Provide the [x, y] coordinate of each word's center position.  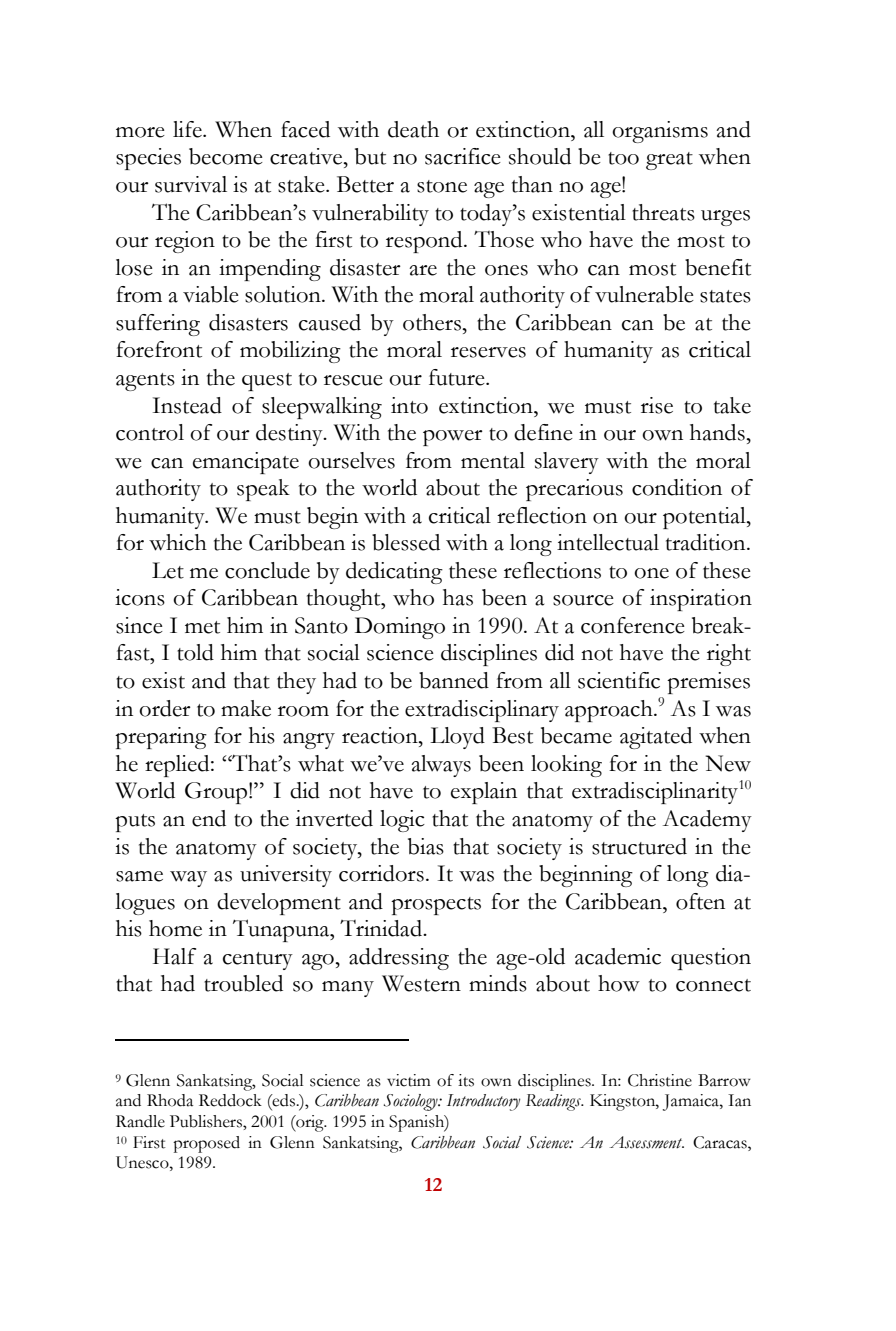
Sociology [411, 1102]
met [202, 627]
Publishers [207, 1122]
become [226, 156]
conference [633, 625]
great [669, 161]
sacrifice [463, 156]
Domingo [400, 628]
